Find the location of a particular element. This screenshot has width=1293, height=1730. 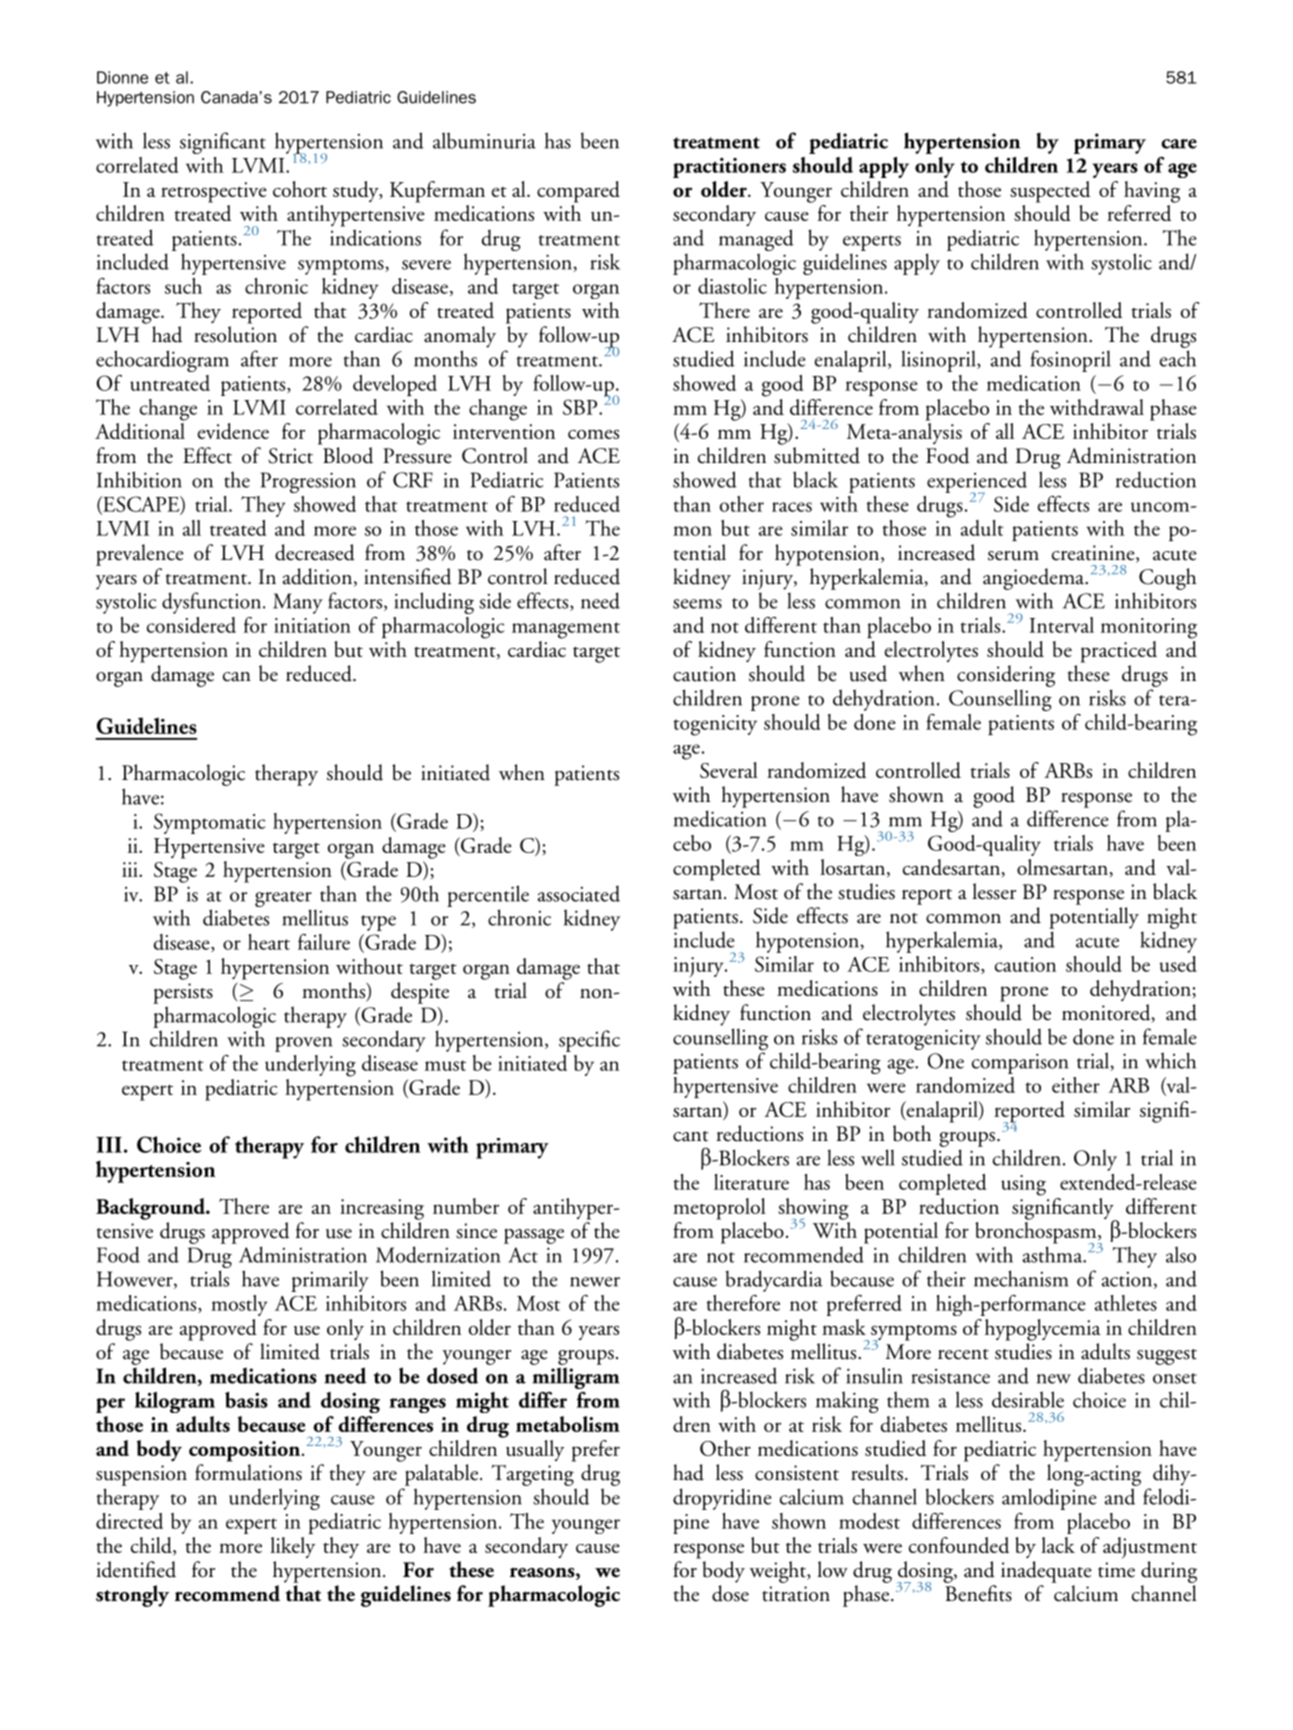

suspected is located at coordinates (1050, 192).
